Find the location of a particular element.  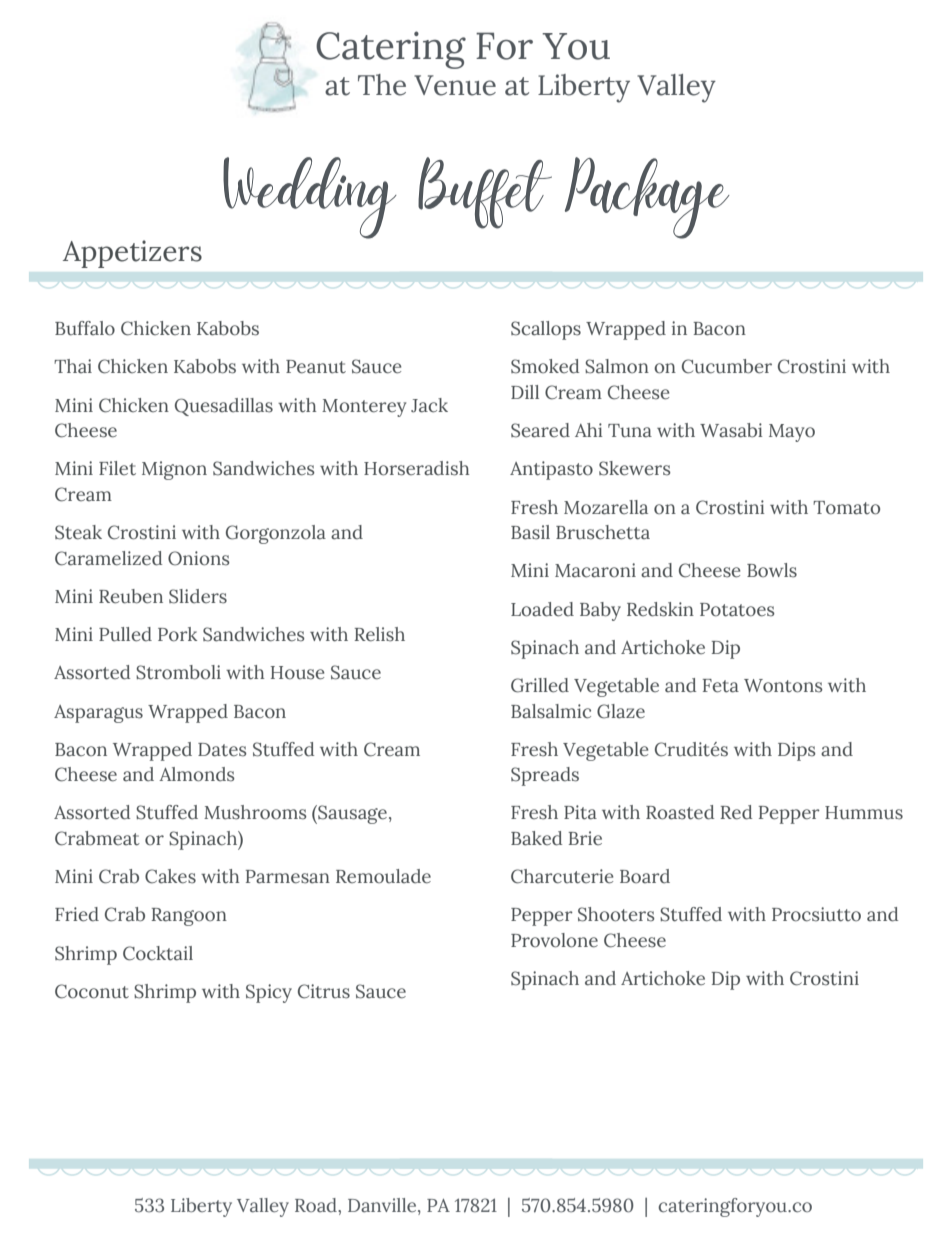

Loaded is located at coordinates (542, 609).
